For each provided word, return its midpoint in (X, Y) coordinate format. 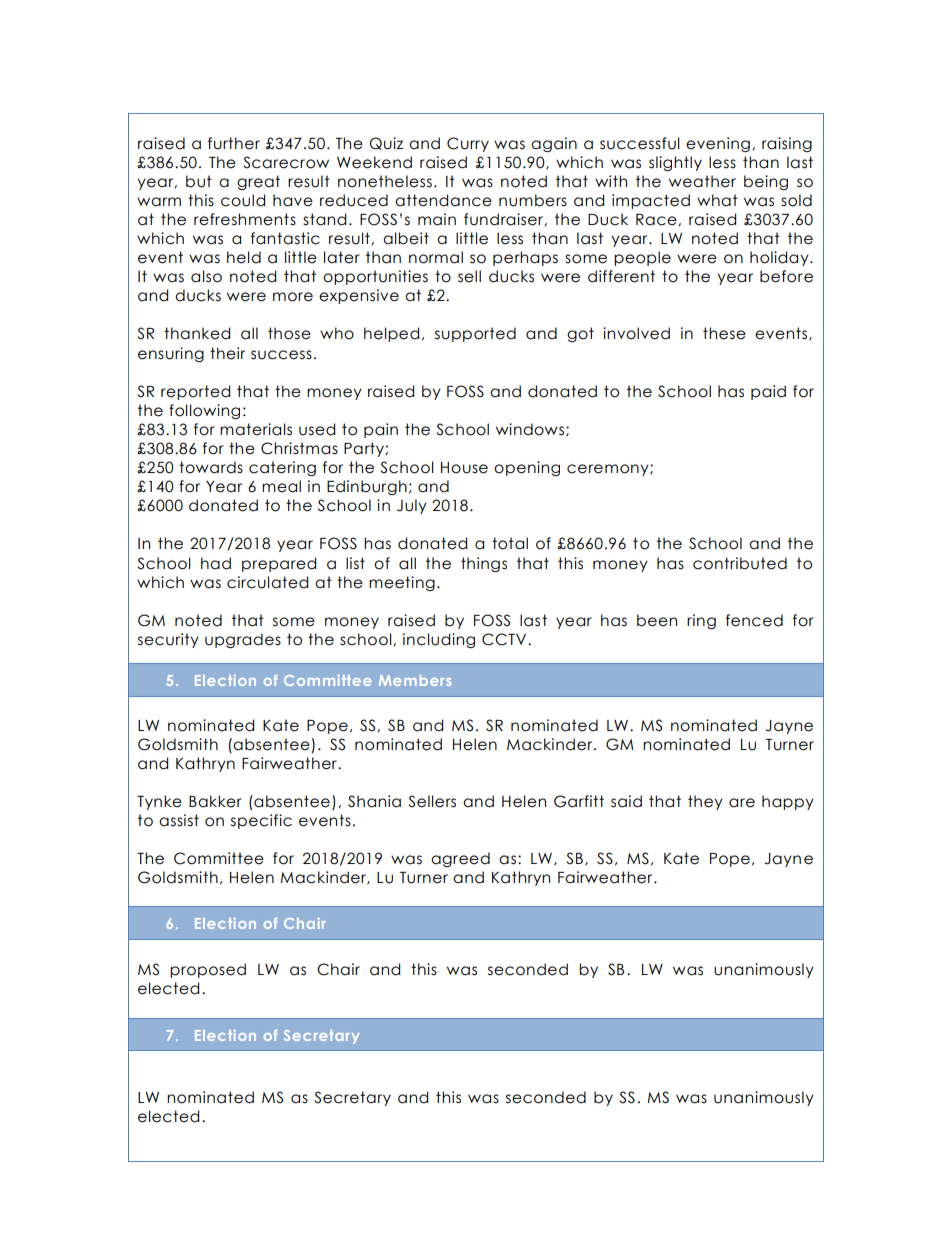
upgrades (243, 640)
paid (768, 392)
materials (256, 429)
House (464, 468)
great (258, 182)
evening (718, 144)
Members (415, 680)
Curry (468, 144)
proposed (208, 970)
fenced (754, 620)
